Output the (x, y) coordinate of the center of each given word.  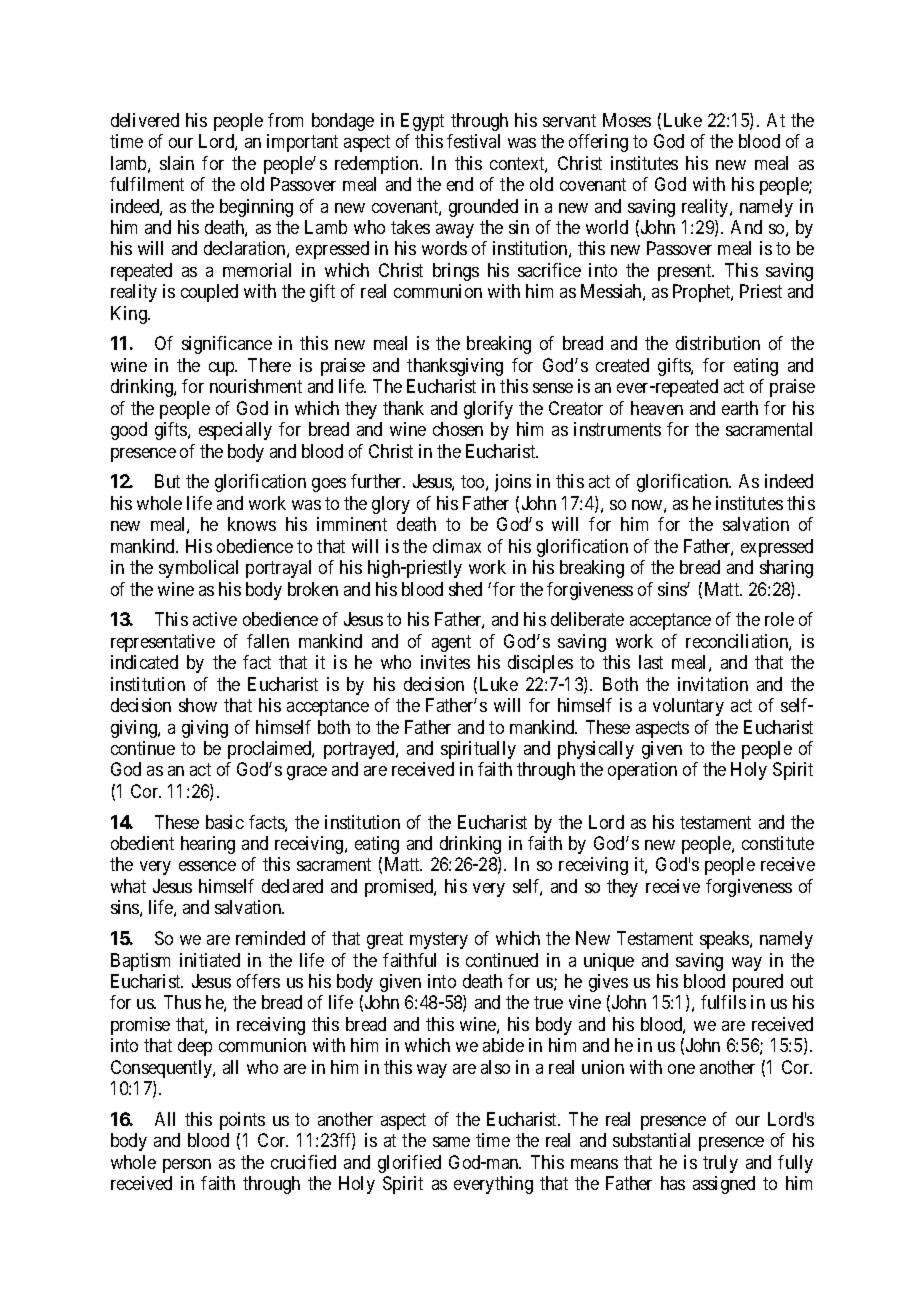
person (187, 1166)
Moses (627, 120)
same (451, 1142)
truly (720, 1164)
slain (177, 163)
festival (473, 141)
